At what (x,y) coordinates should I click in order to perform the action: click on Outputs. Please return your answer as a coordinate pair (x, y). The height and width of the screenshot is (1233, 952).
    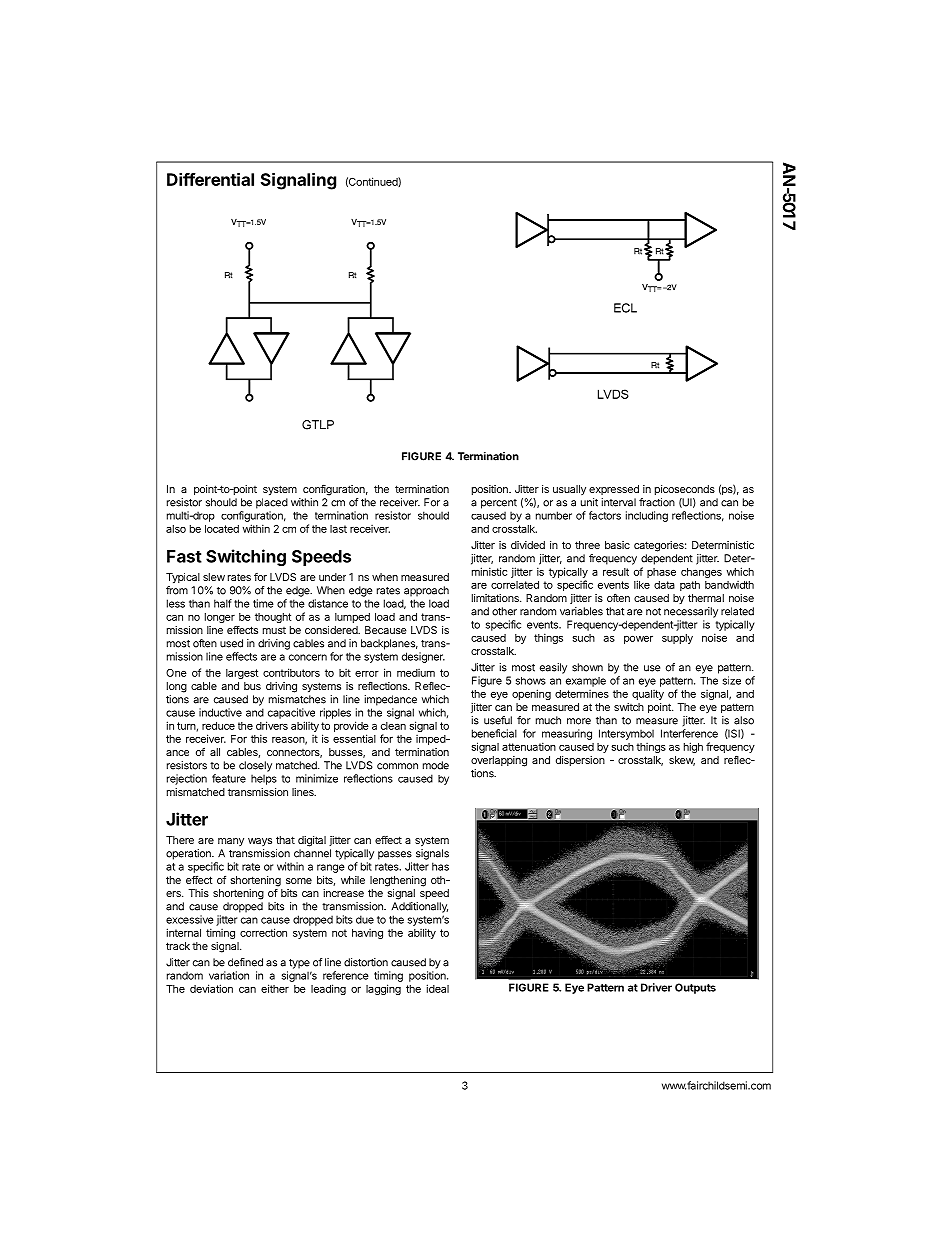
    Looking at the image, I should click on (695, 988).
